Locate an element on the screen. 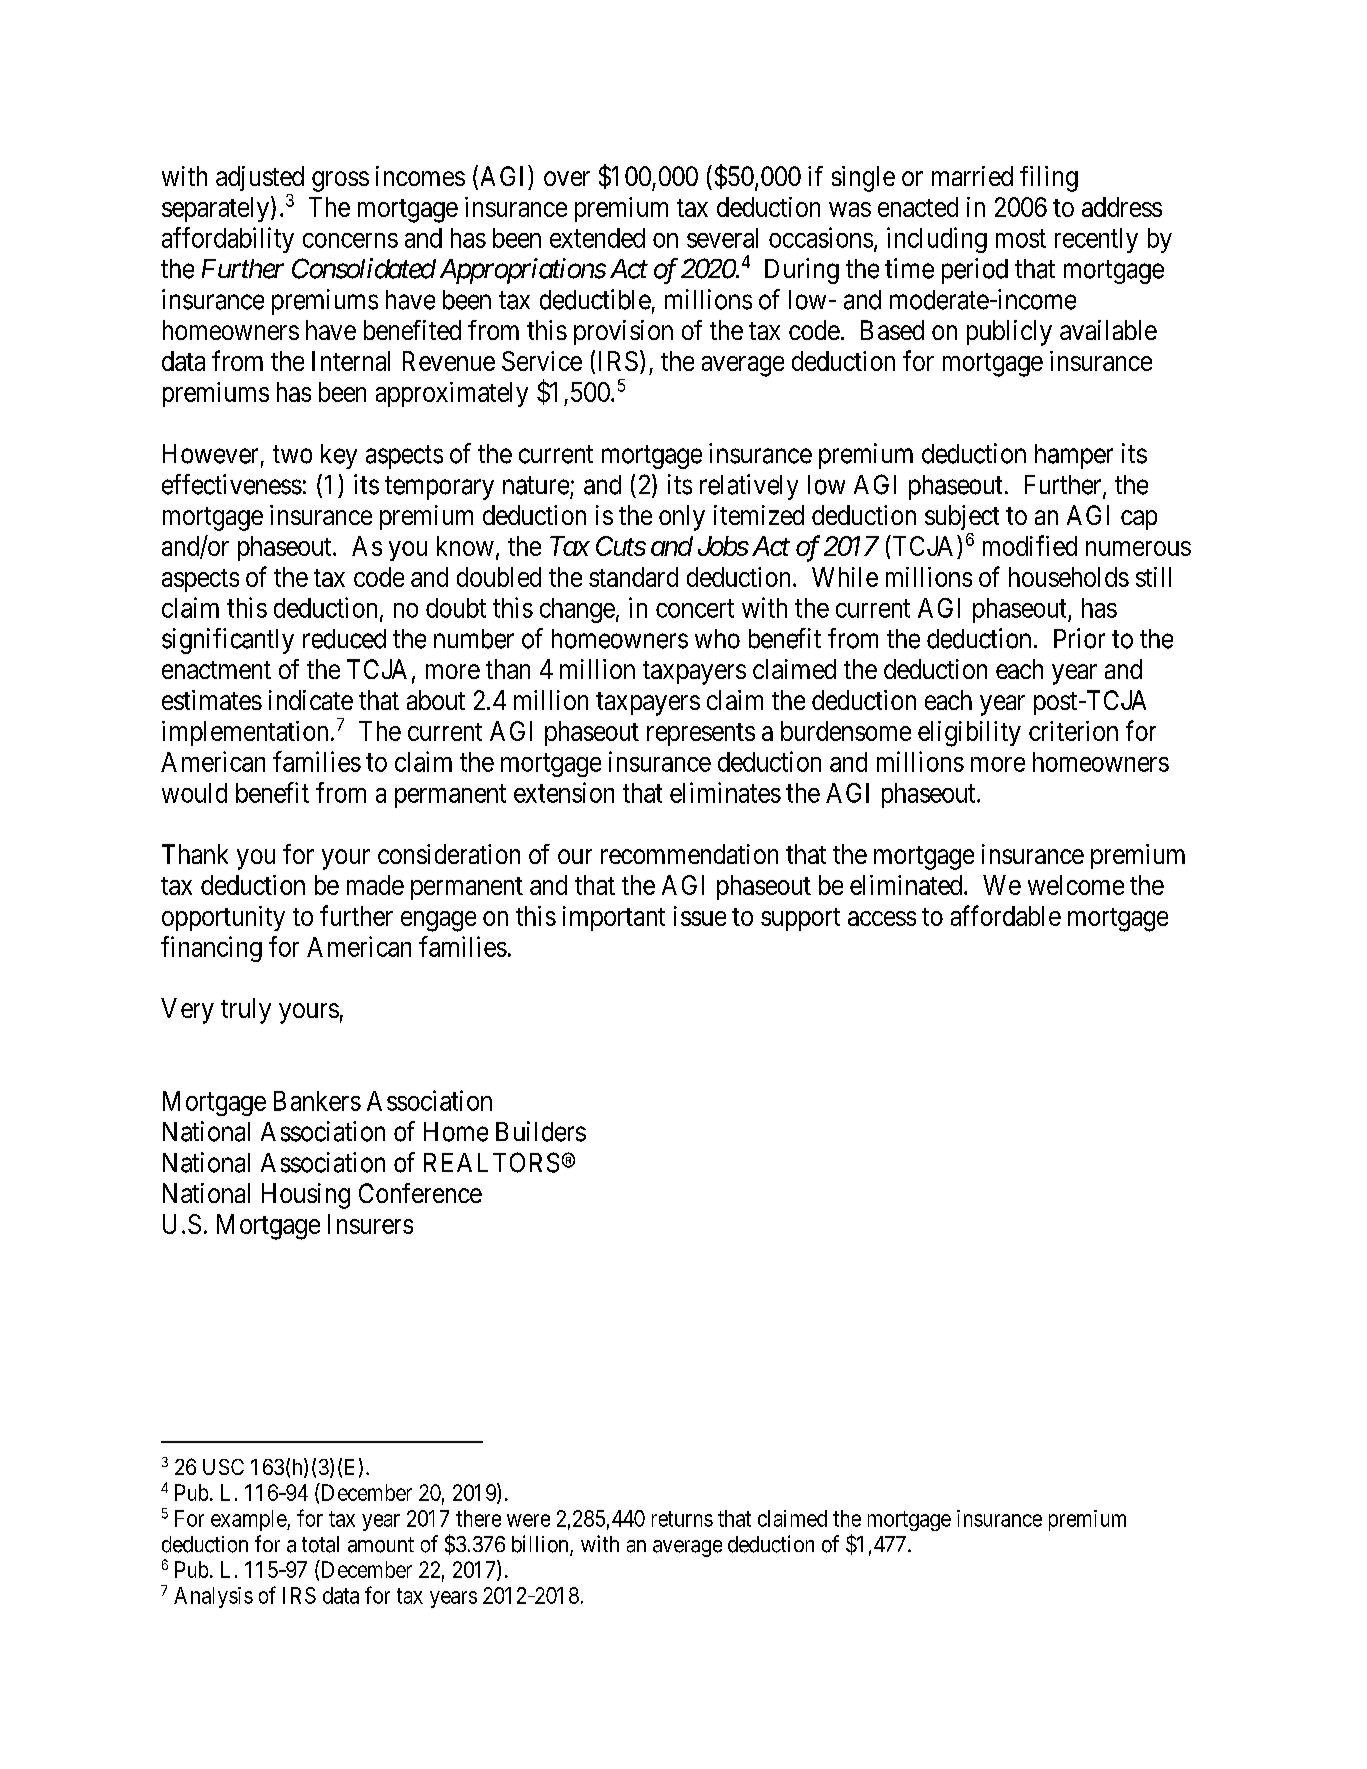  adjusted is located at coordinates (260, 178).
